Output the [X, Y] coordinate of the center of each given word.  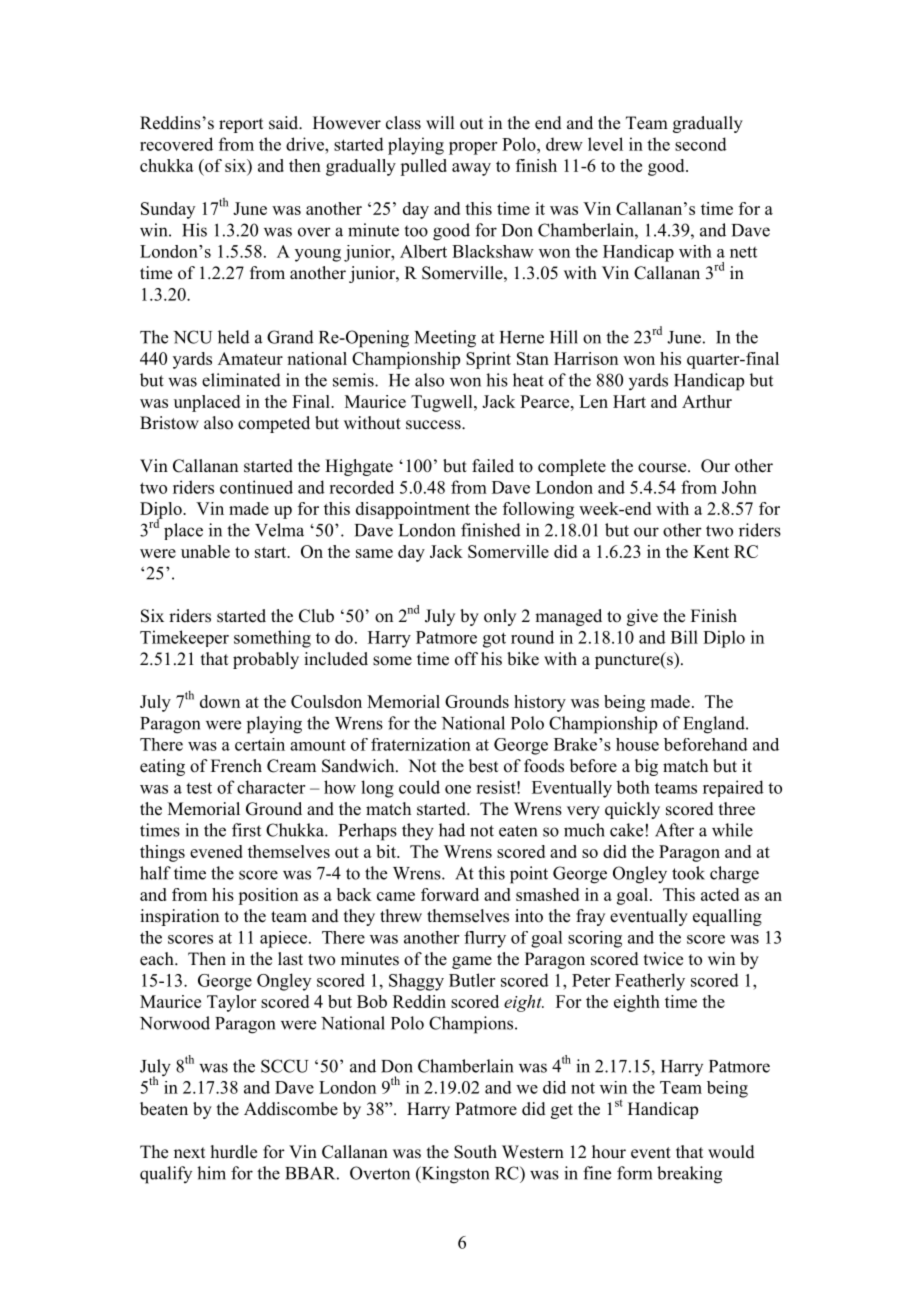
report [241, 125]
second [701, 144]
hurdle [234, 1152]
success [434, 425]
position [268, 896]
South [475, 1152]
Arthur [707, 401]
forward [450, 894]
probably [266, 660]
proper [473, 148]
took [688, 873]
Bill [684, 637]
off [466, 659]
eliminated [241, 380]
